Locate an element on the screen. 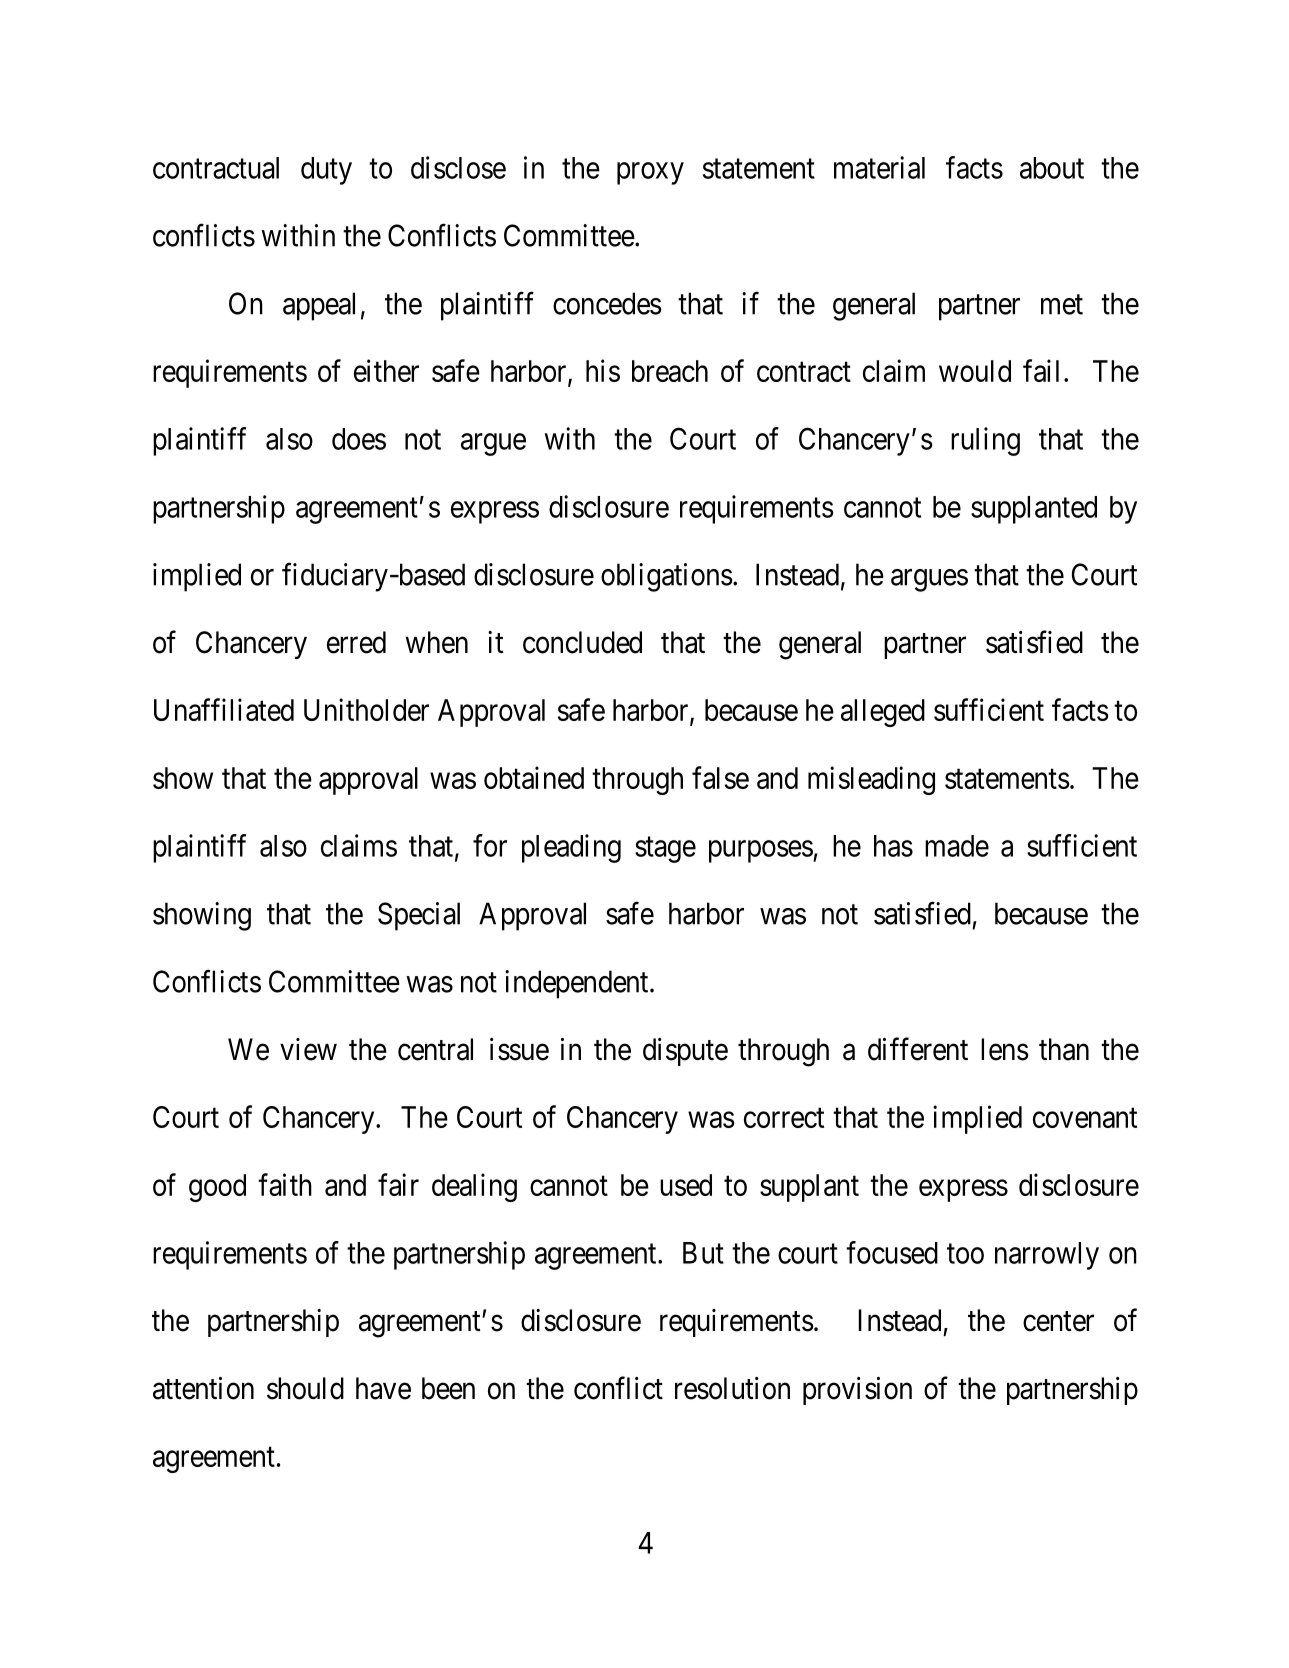  made is located at coordinates (957, 846).
